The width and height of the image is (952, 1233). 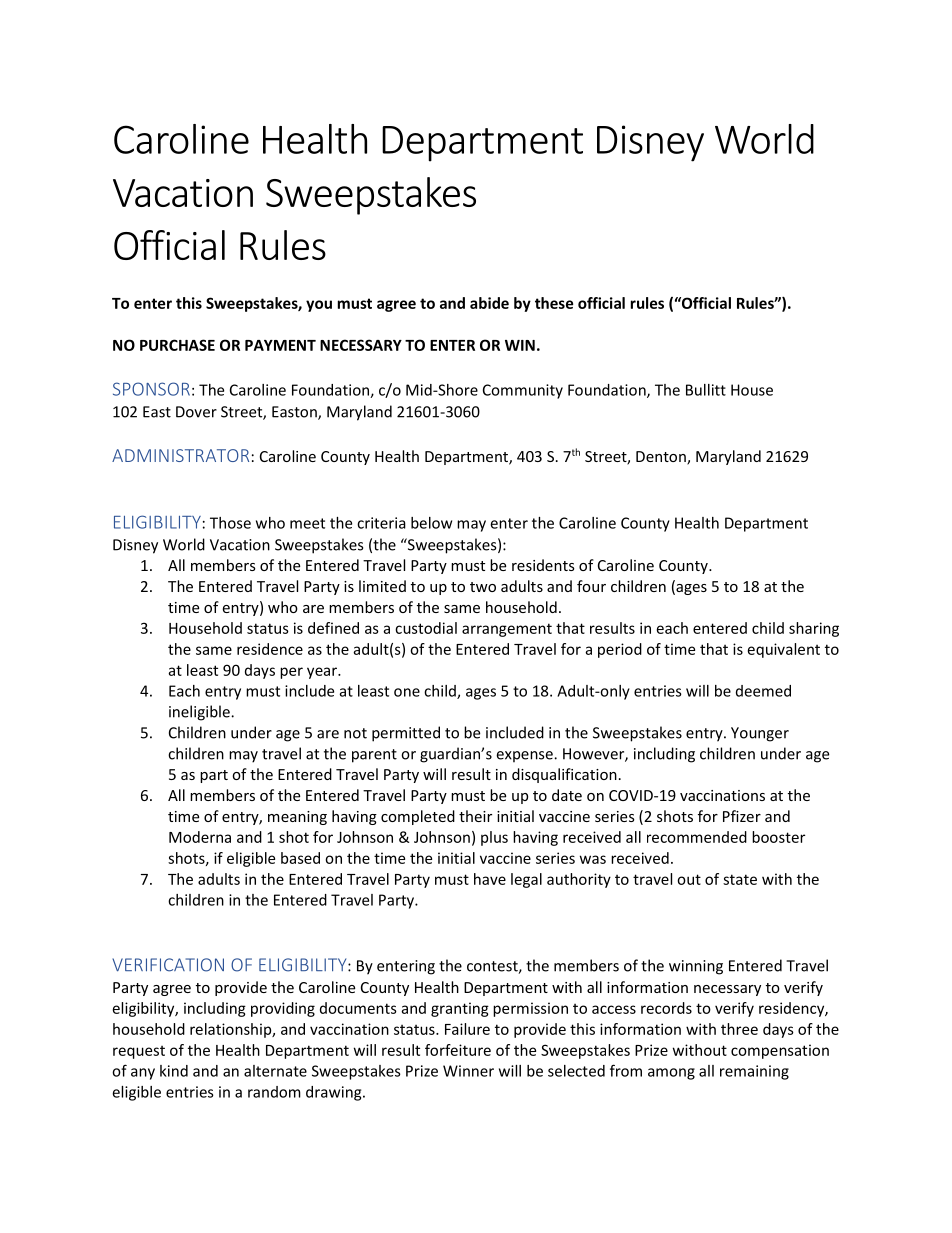 I want to click on these, so click(x=554, y=303).
